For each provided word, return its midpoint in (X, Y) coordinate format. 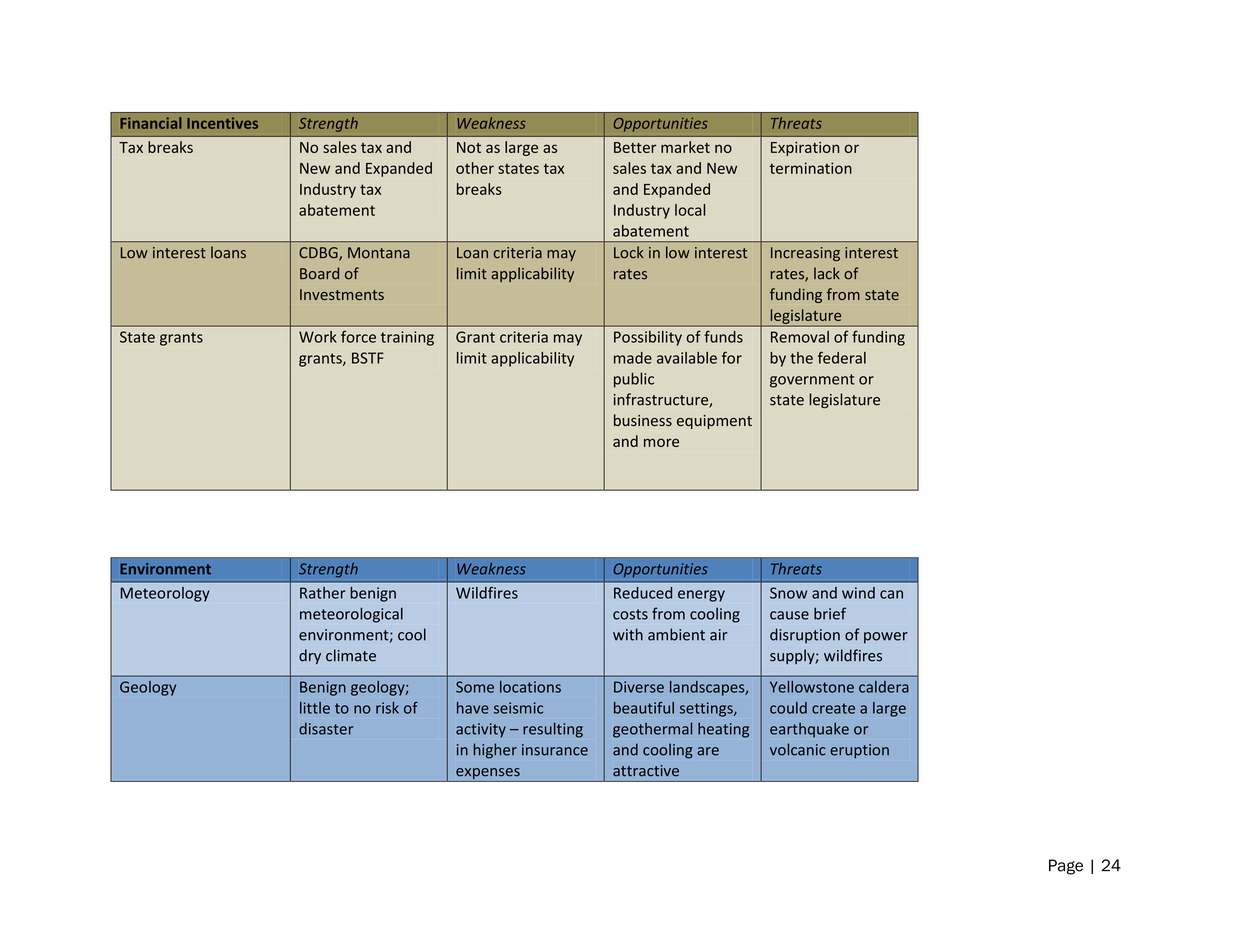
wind (858, 593)
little (315, 708)
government (812, 381)
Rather (323, 593)
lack (827, 273)
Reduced (643, 593)
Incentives (222, 123)
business (643, 420)
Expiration (805, 149)
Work (318, 337)
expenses (488, 774)
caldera (884, 687)
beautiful (644, 708)
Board (319, 273)
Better (635, 147)
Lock (629, 252)
